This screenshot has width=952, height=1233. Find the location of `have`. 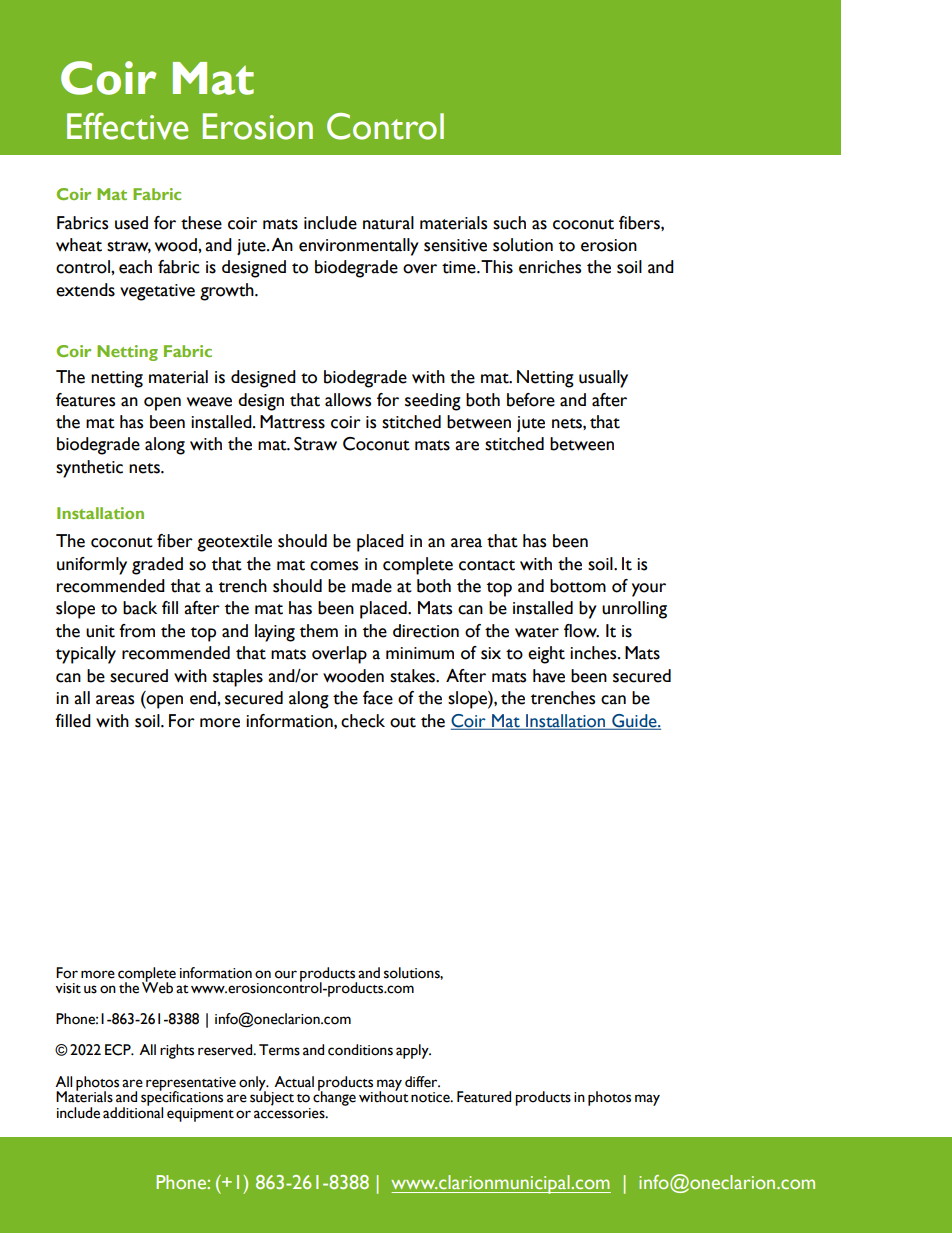

have is located at coordinates (549, 676).
